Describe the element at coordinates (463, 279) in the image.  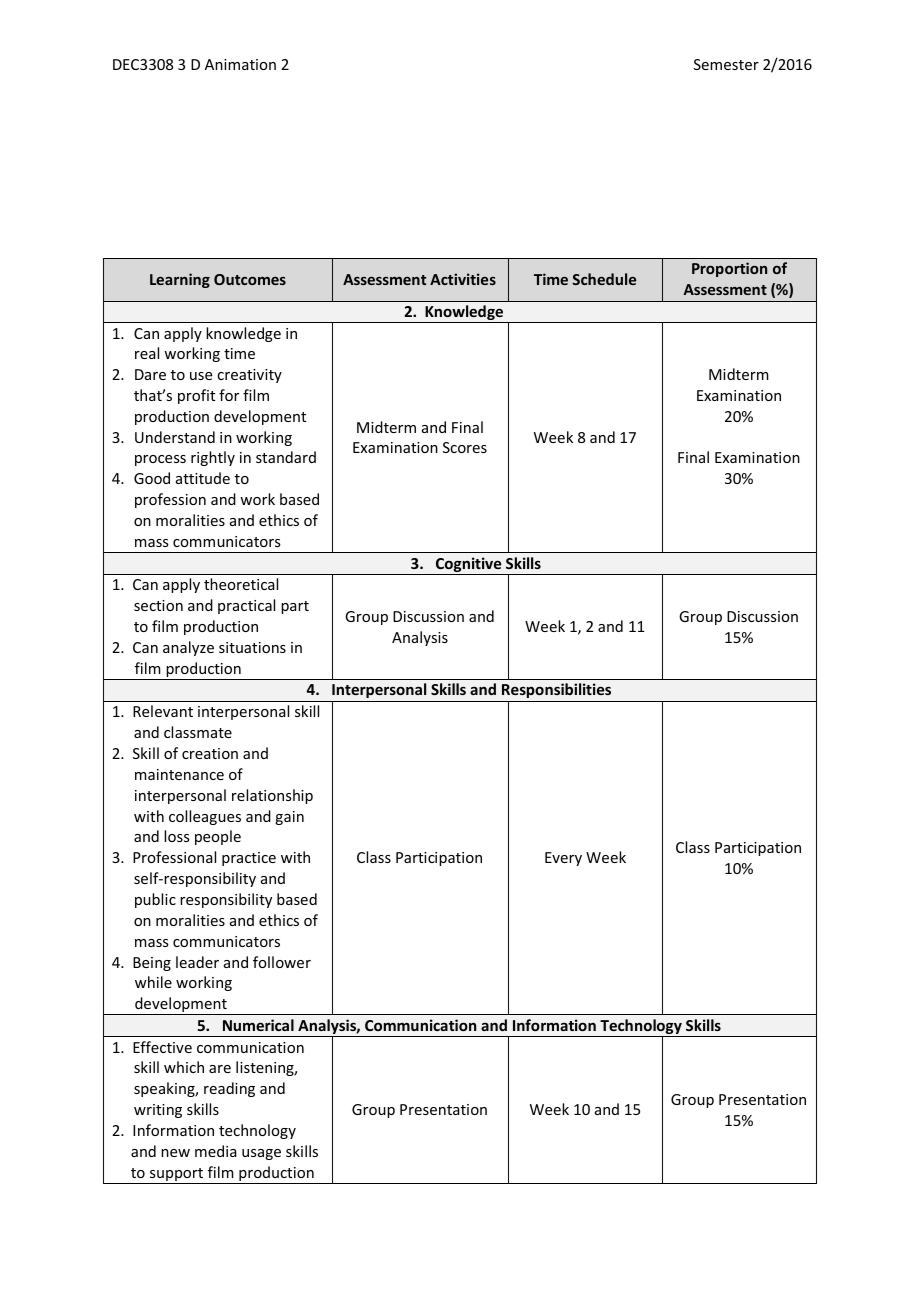
I see `Activities` at that location.
